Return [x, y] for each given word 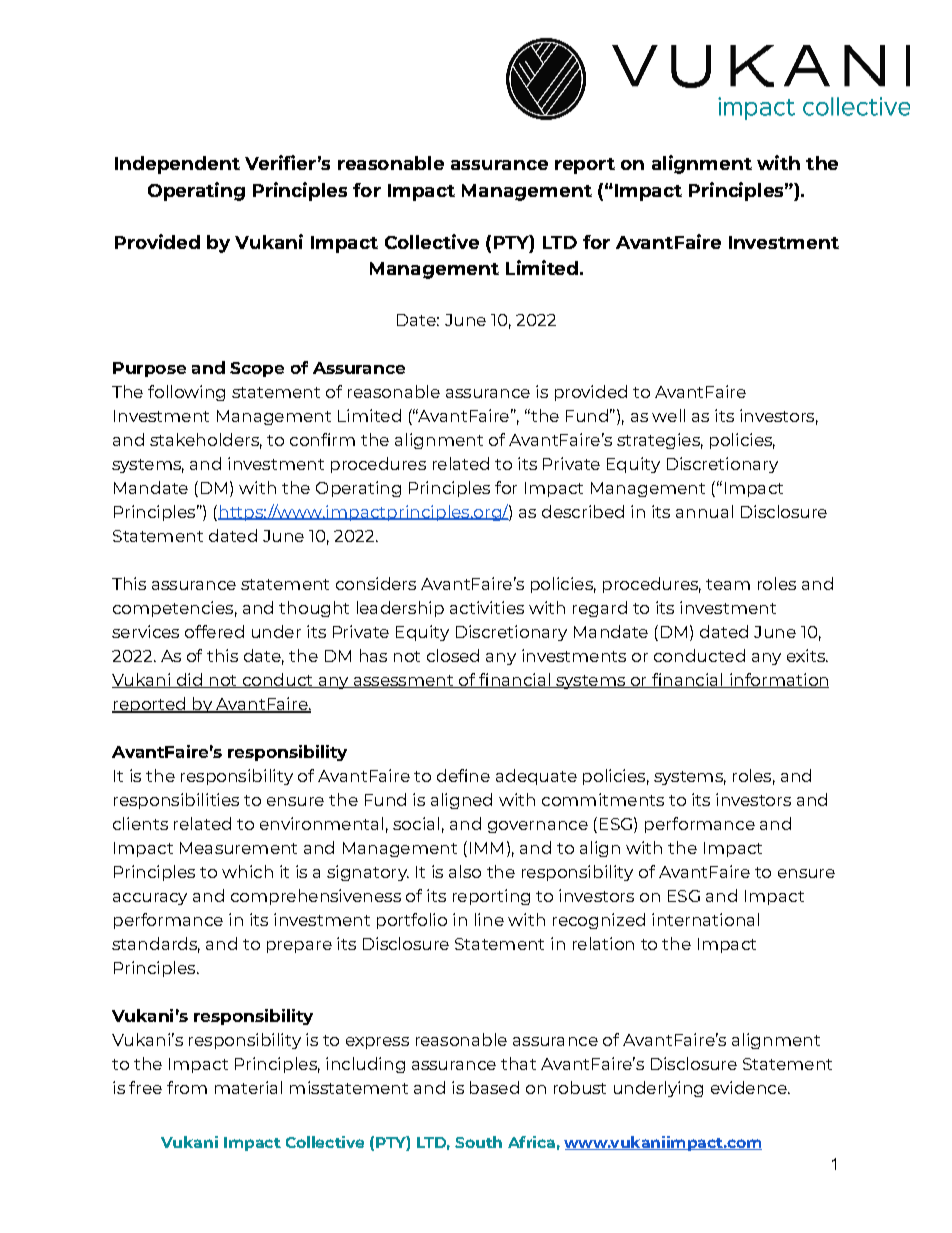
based [494, 1087]
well [668, 415]
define [463, 775]
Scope [257, 369]
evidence [750, 1087]
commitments [603, 799]
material [248, 1087]
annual [704, 511]
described [583, 511]
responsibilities [176, 801]
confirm [322, 439]
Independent [177, 165]
